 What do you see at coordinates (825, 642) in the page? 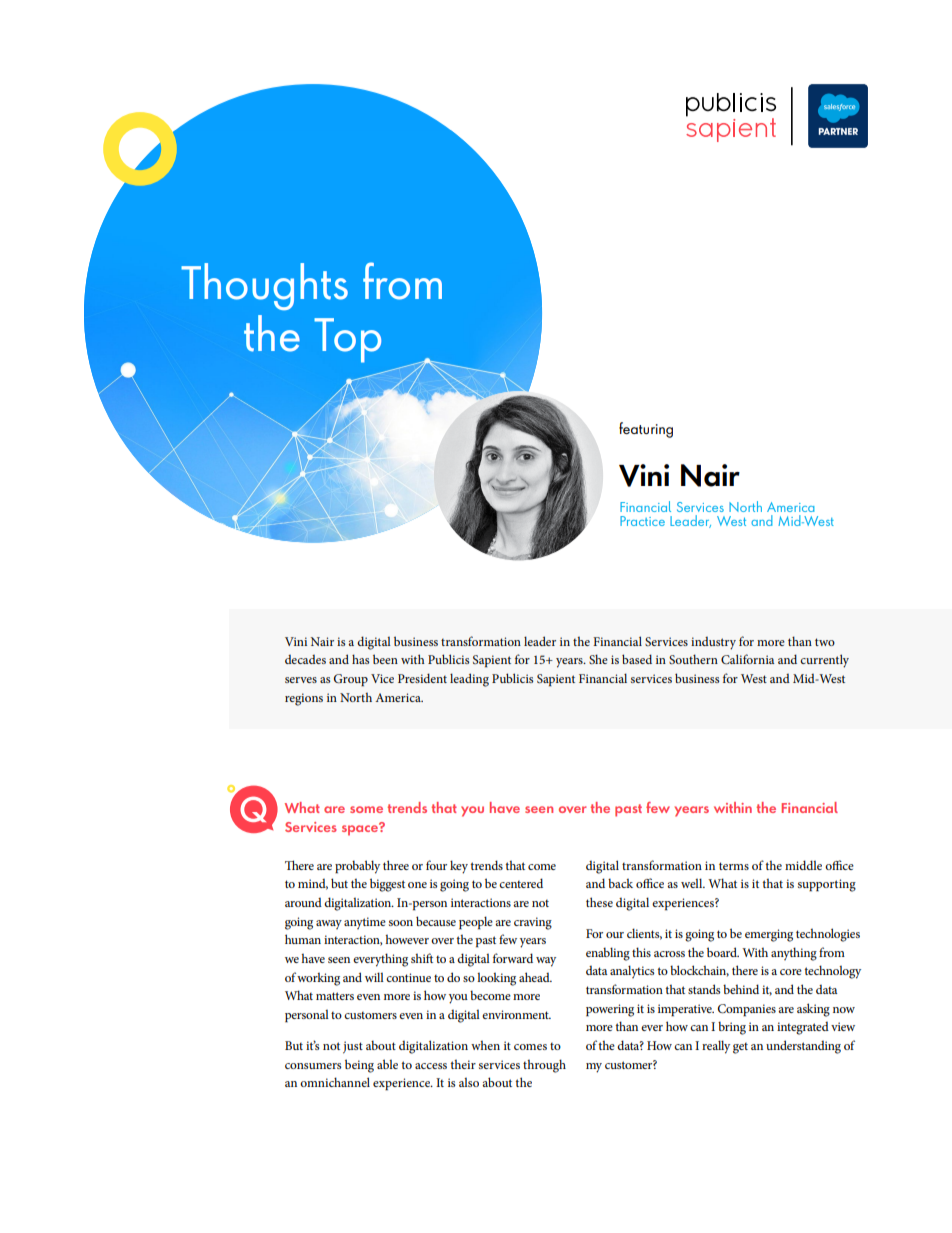
I see `two` at bounding box center [825, 642].
